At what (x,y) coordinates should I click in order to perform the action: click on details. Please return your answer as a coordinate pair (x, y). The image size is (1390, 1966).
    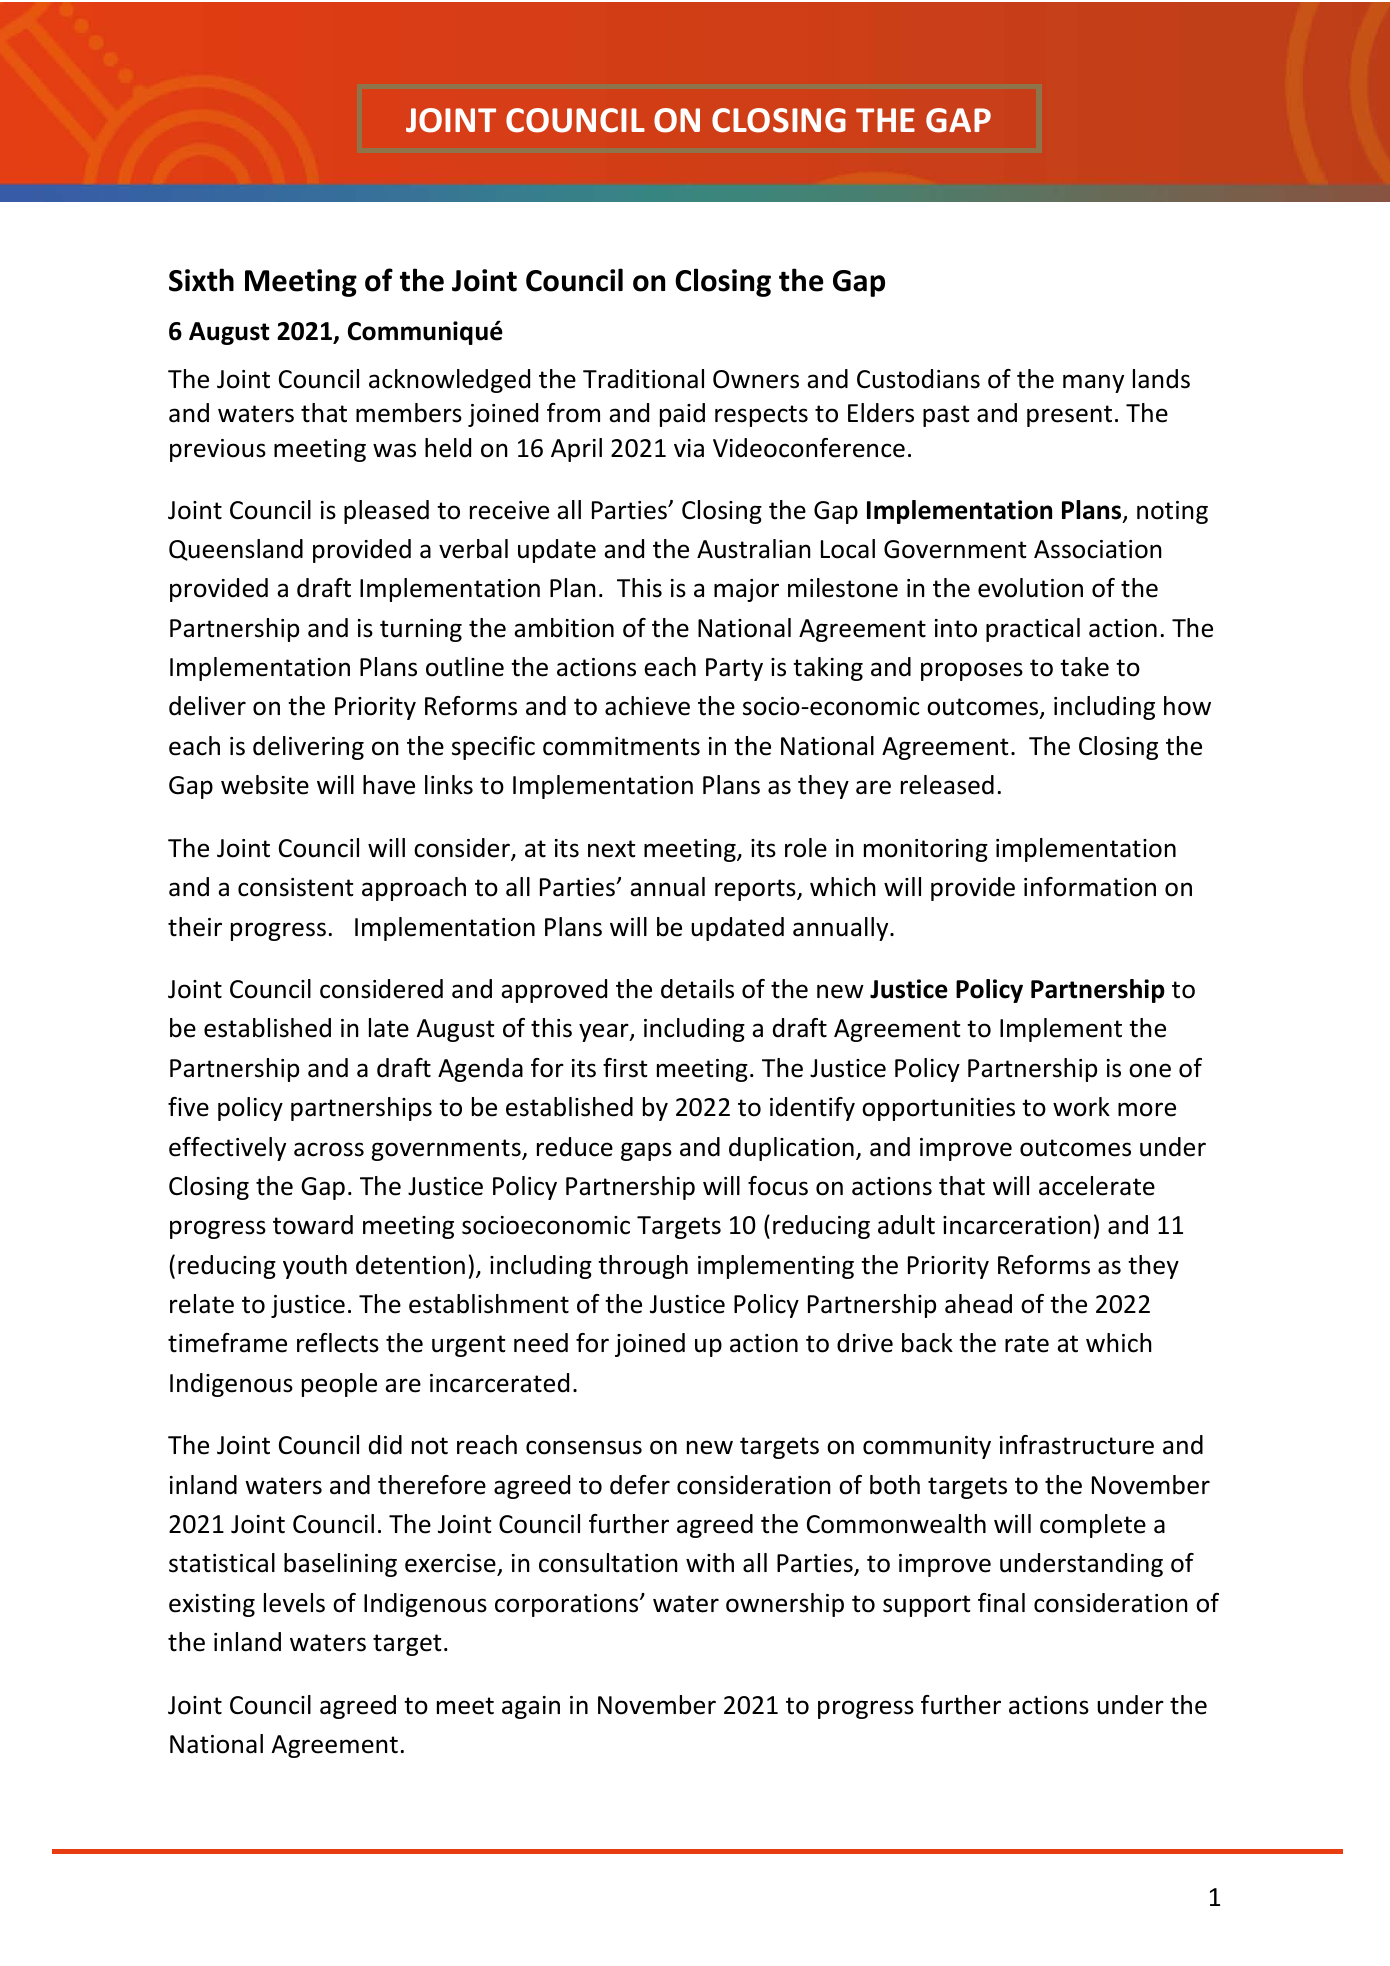
    Looking at the image, I should click on (697, 989).
